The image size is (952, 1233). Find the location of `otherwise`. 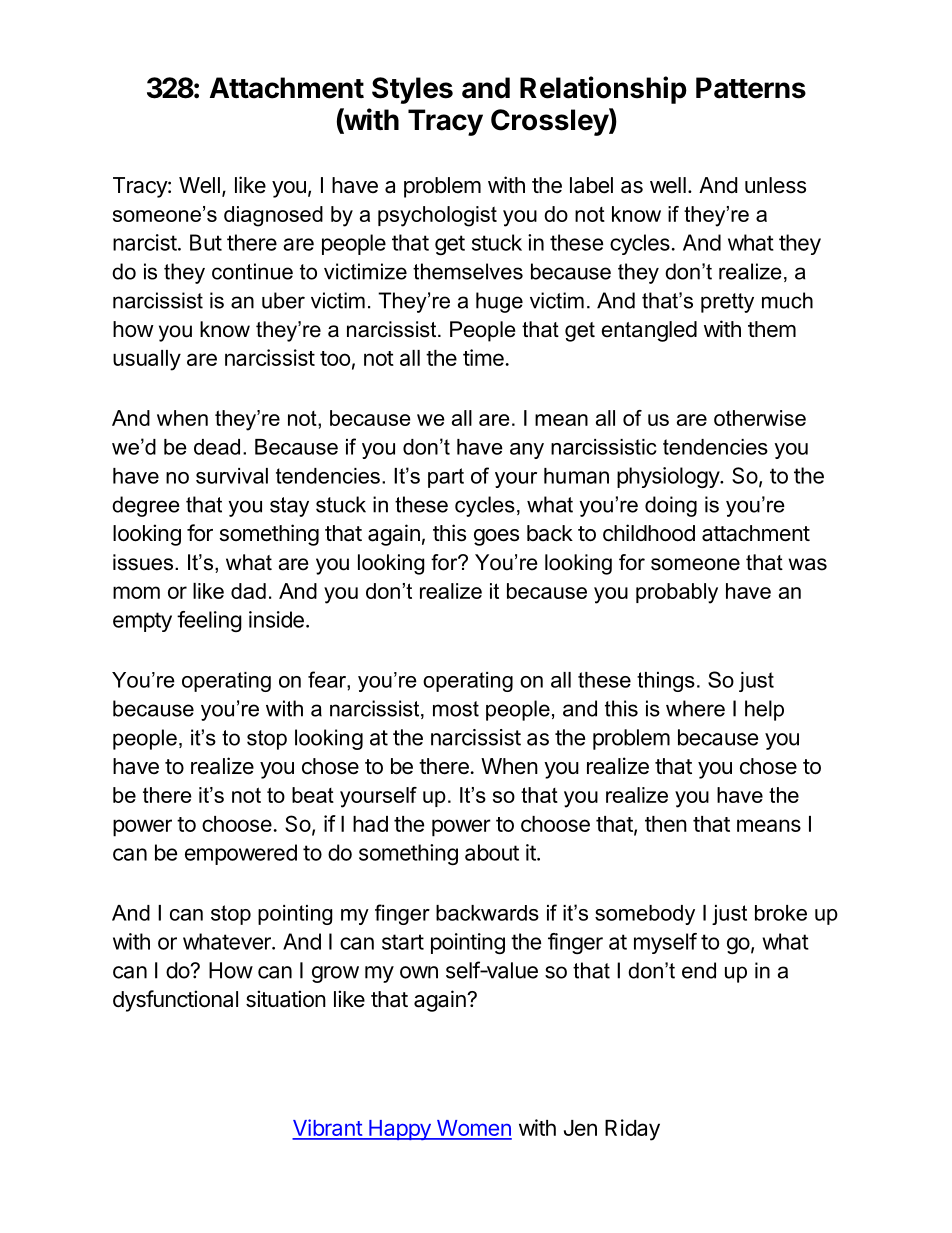

otherwise is located at coordinates (760, 418).
